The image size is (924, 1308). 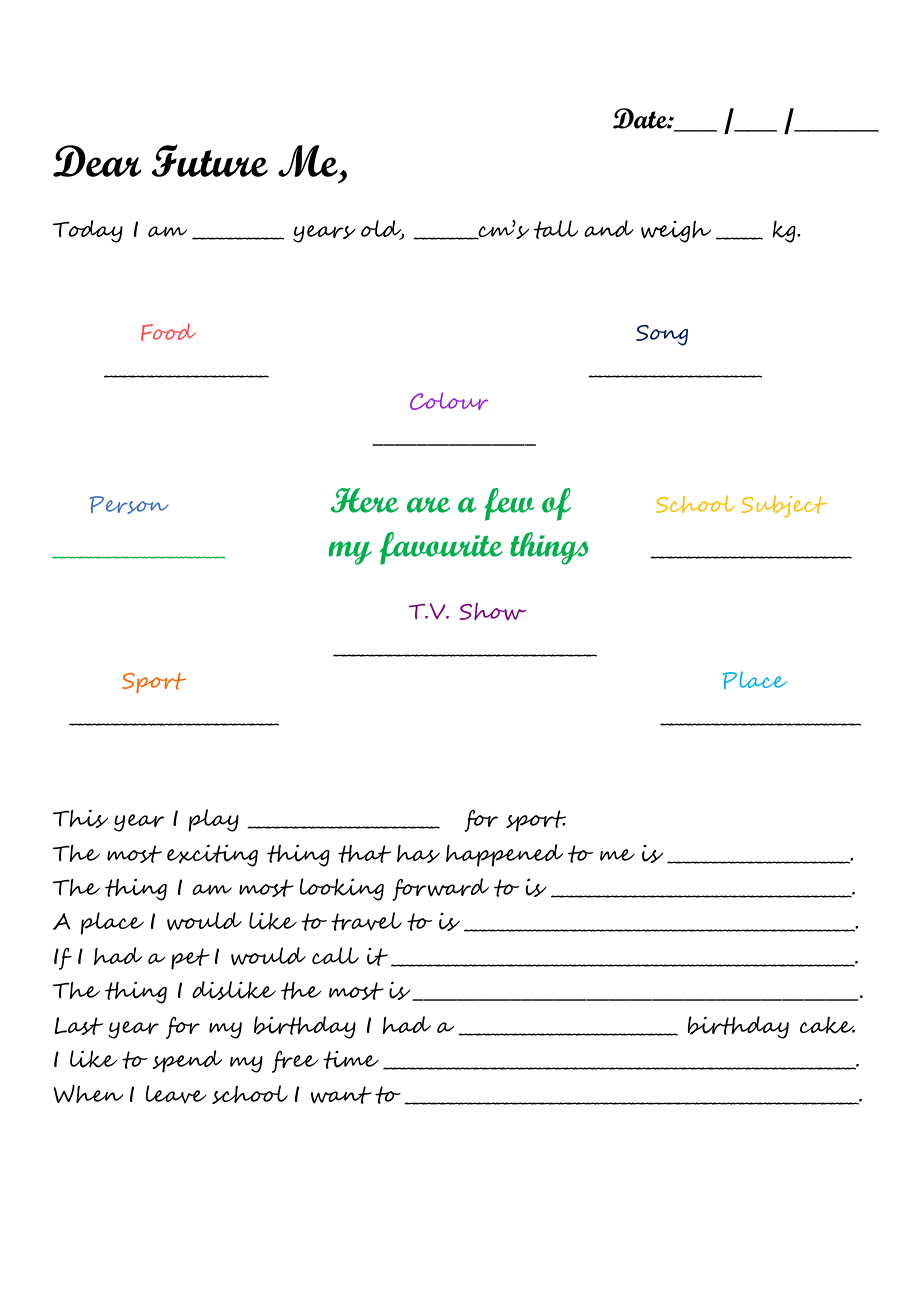 What do you see at coordinates (129, 505) in the screenshot?
I see `Person` at bounding box center [129, 505].
